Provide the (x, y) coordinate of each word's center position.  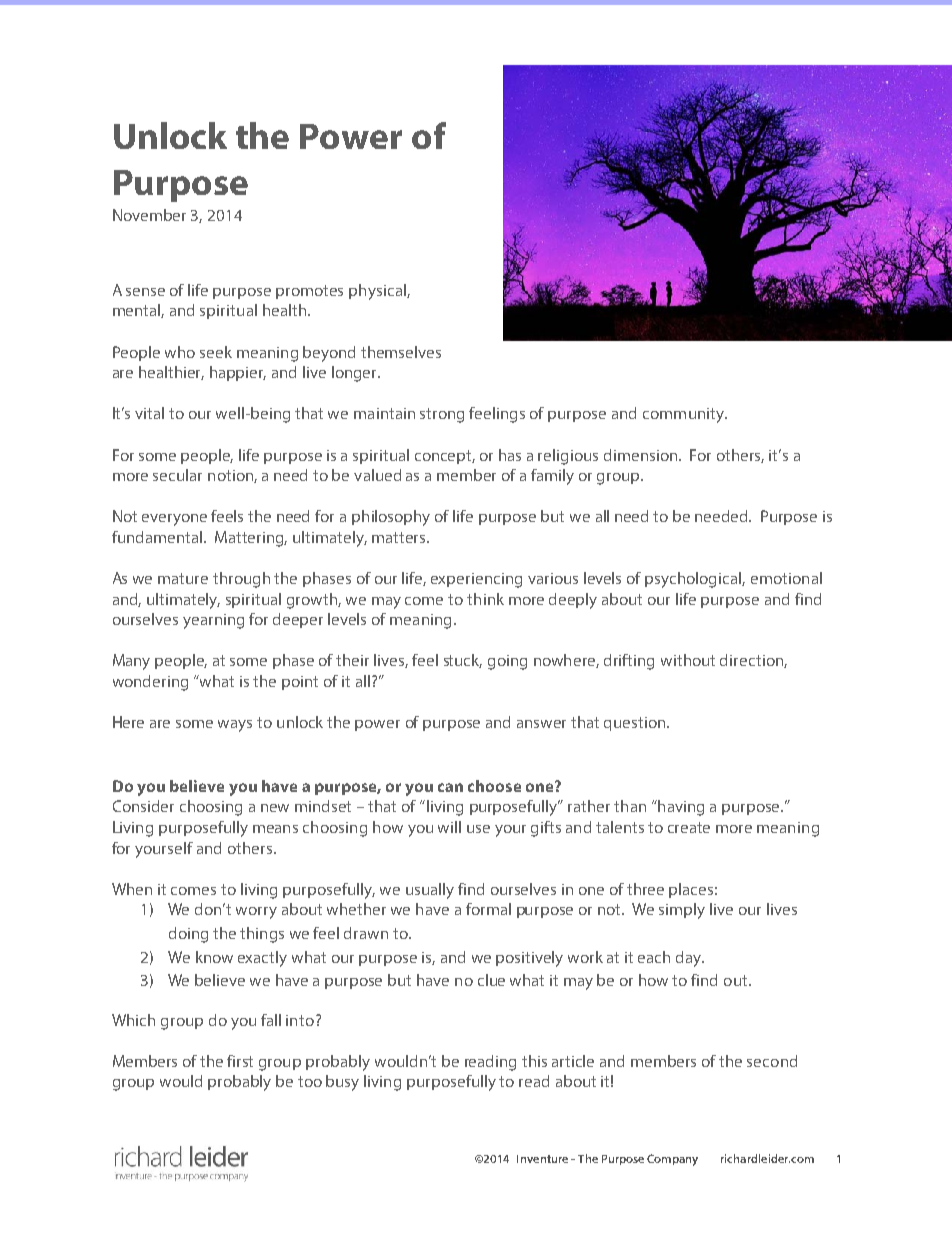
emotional (786, 578)
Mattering (251, 539)
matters (400, 537)
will (449, 827)
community (684, 415)
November (149, 215)
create (689, 827)
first (240, 1061)
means (275, 829)
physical (378, 292)
